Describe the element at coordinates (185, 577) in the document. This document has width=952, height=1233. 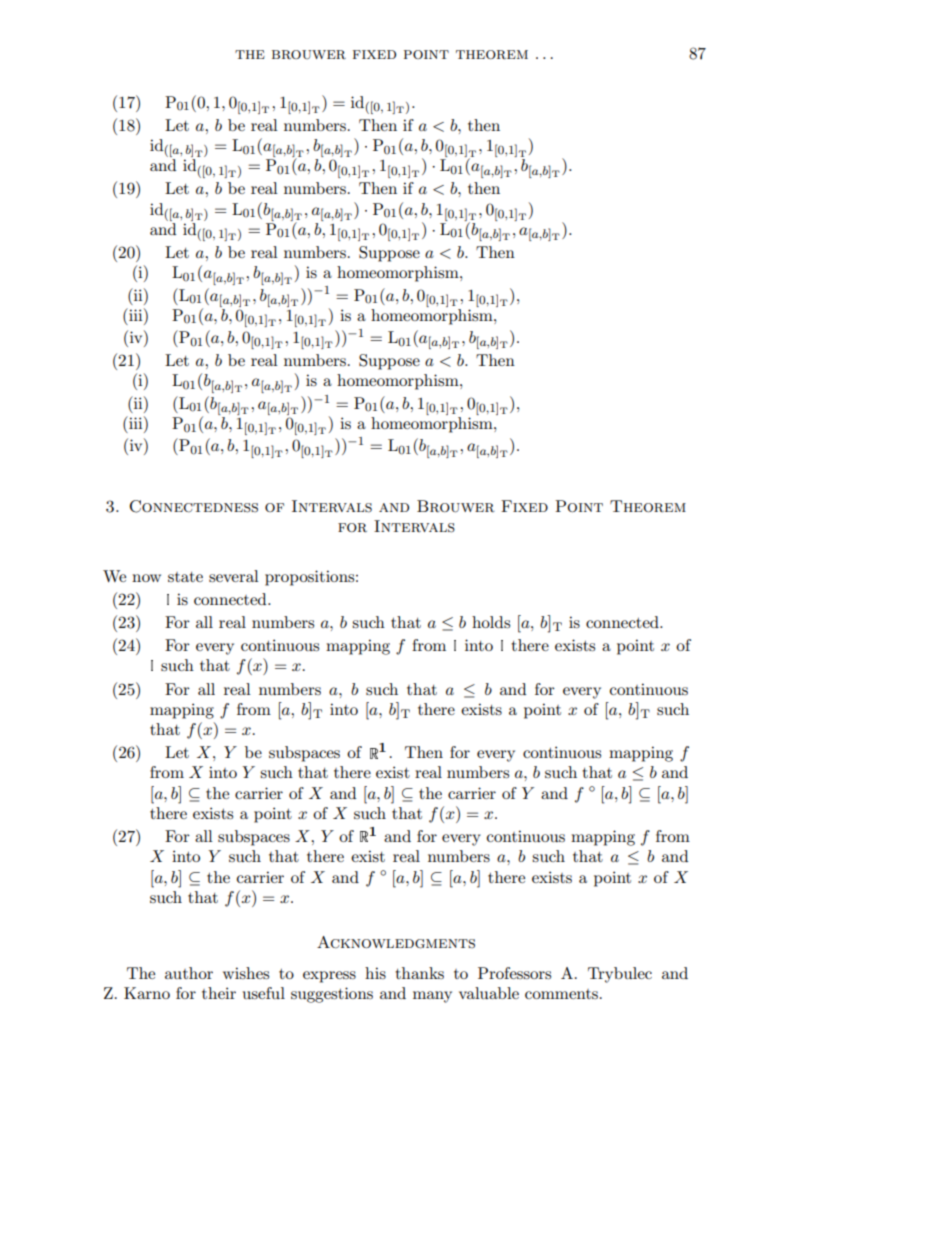
I see `state` at that location.
